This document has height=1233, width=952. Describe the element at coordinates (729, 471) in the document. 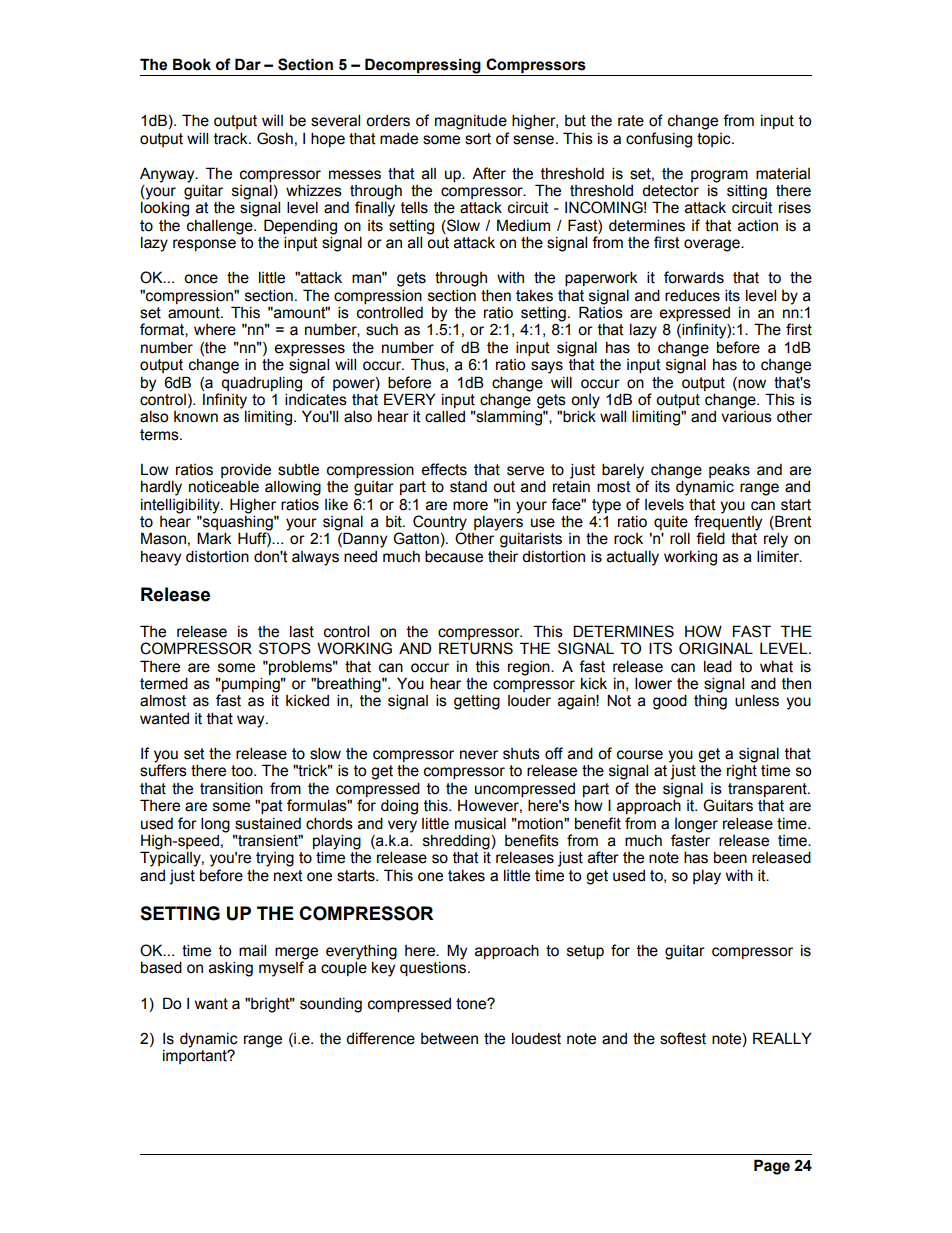

I see `peaks` at that location.
